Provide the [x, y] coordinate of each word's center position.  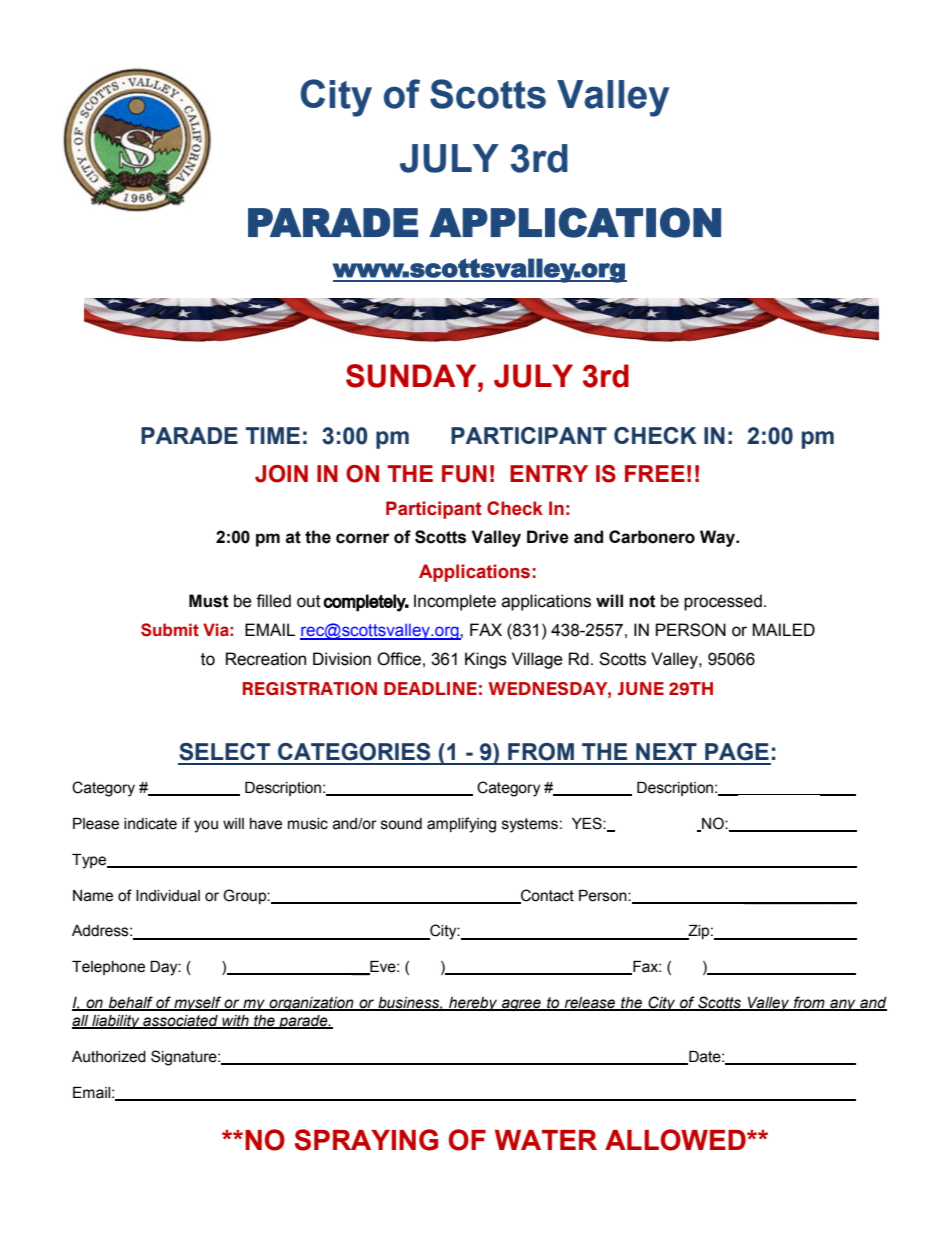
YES [588, 823]
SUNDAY [412, 376]
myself [197, 1003]
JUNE [641, 688]
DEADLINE [430, 688]
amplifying [461, 825]
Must [209, 601]
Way [719, 538]
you [206, 826]
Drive [548, 537]
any [843, 1005]
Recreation [266, 659]
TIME [272, 435]
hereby [473, 1004]
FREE [655, 473]
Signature [185, 1058]
